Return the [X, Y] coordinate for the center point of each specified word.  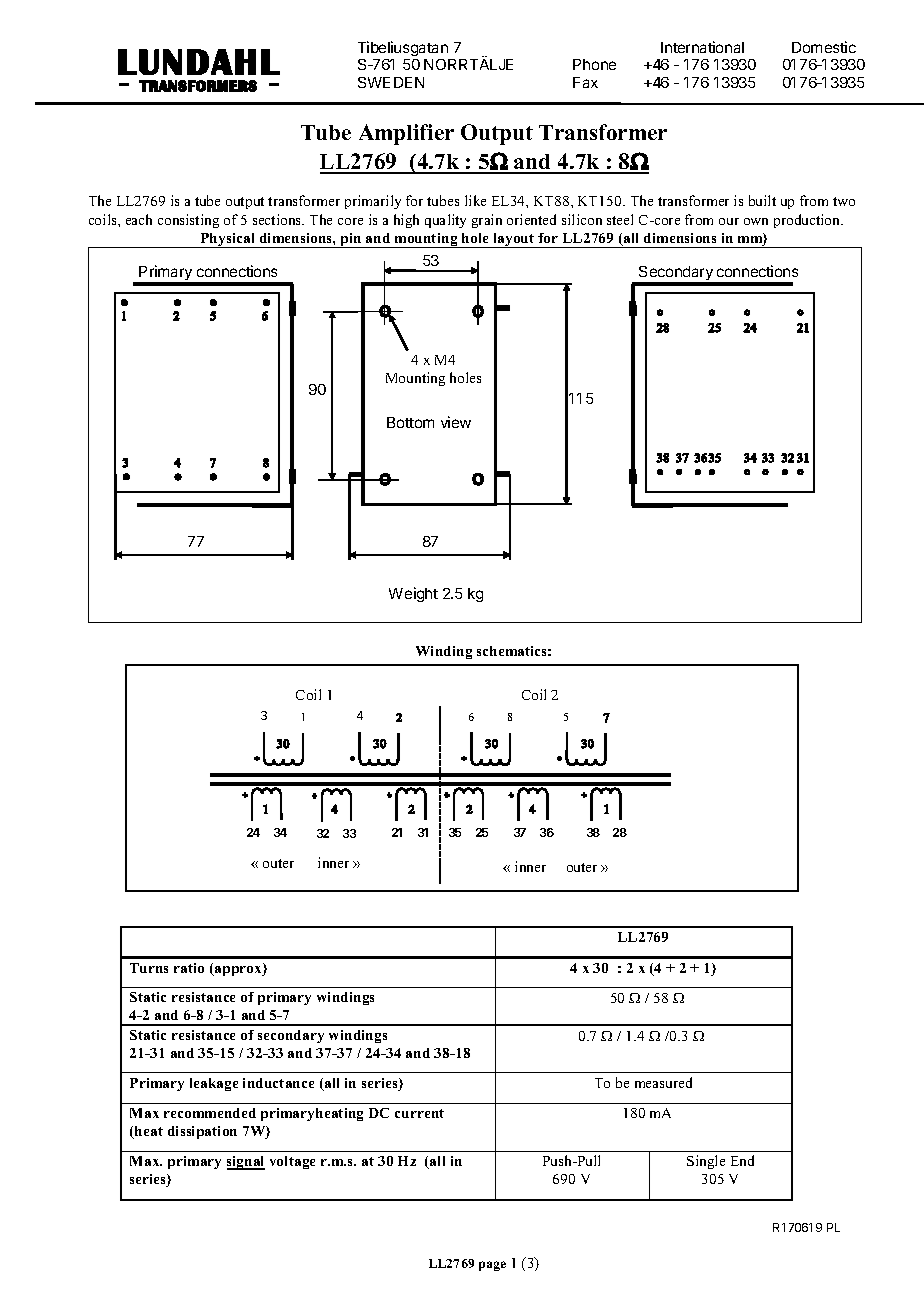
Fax [585, 82]
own [756, 221]
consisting [188, 221]
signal [246, 1163]
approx [238, 971]
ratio [189, 968]
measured [663, 1082]
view [456, 422]
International [702, 47]
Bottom [410, 422]
